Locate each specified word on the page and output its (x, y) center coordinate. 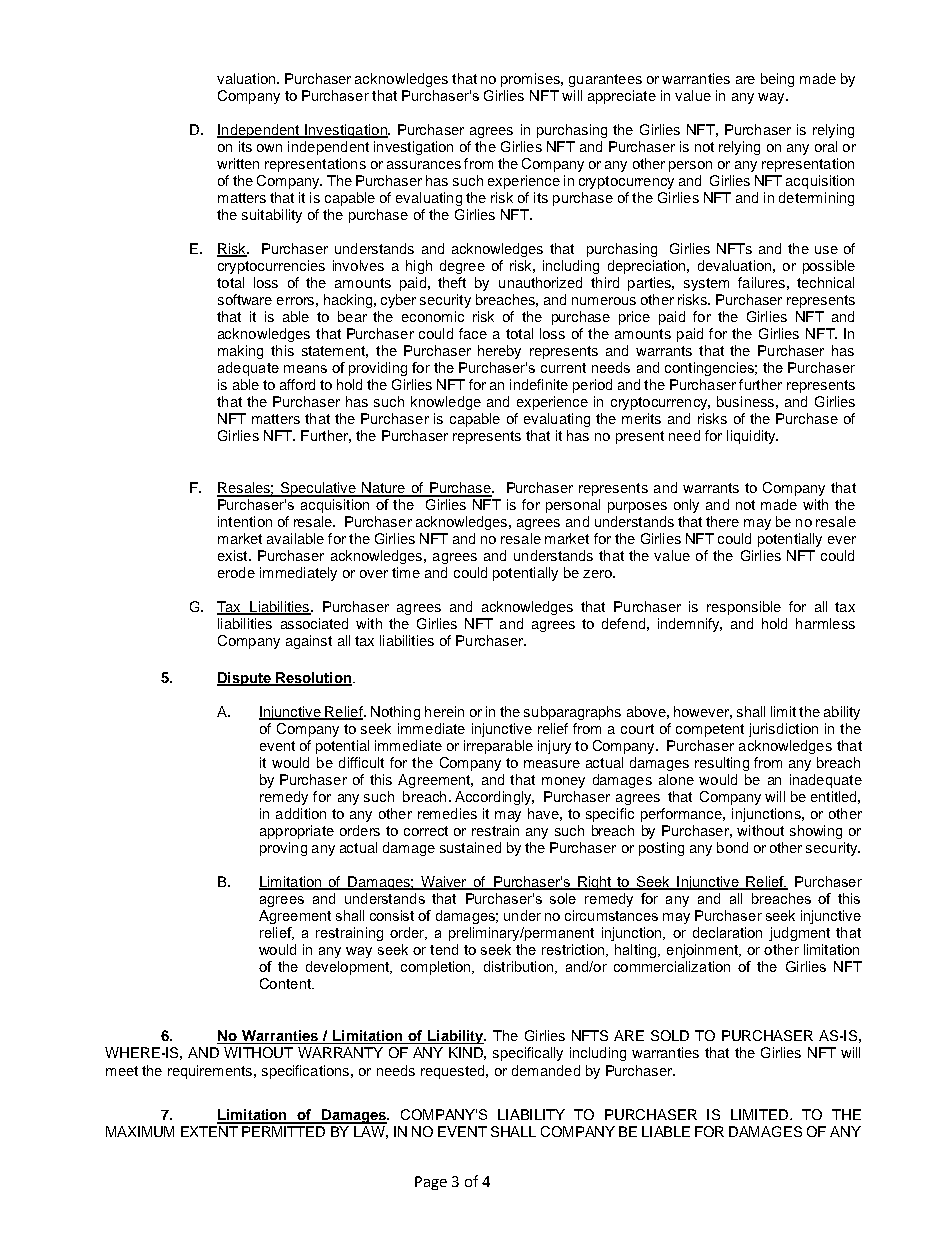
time (406, 572)
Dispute (245, 679)
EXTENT (209, 1131)
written (238, 163)
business (745, 401)
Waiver (444, 883)
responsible (744, 608)
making (240, 352)
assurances (424, 165)
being (777, 80)
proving (283, 849)
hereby (499, 352)
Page (431, 1183)
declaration (727, 932)
